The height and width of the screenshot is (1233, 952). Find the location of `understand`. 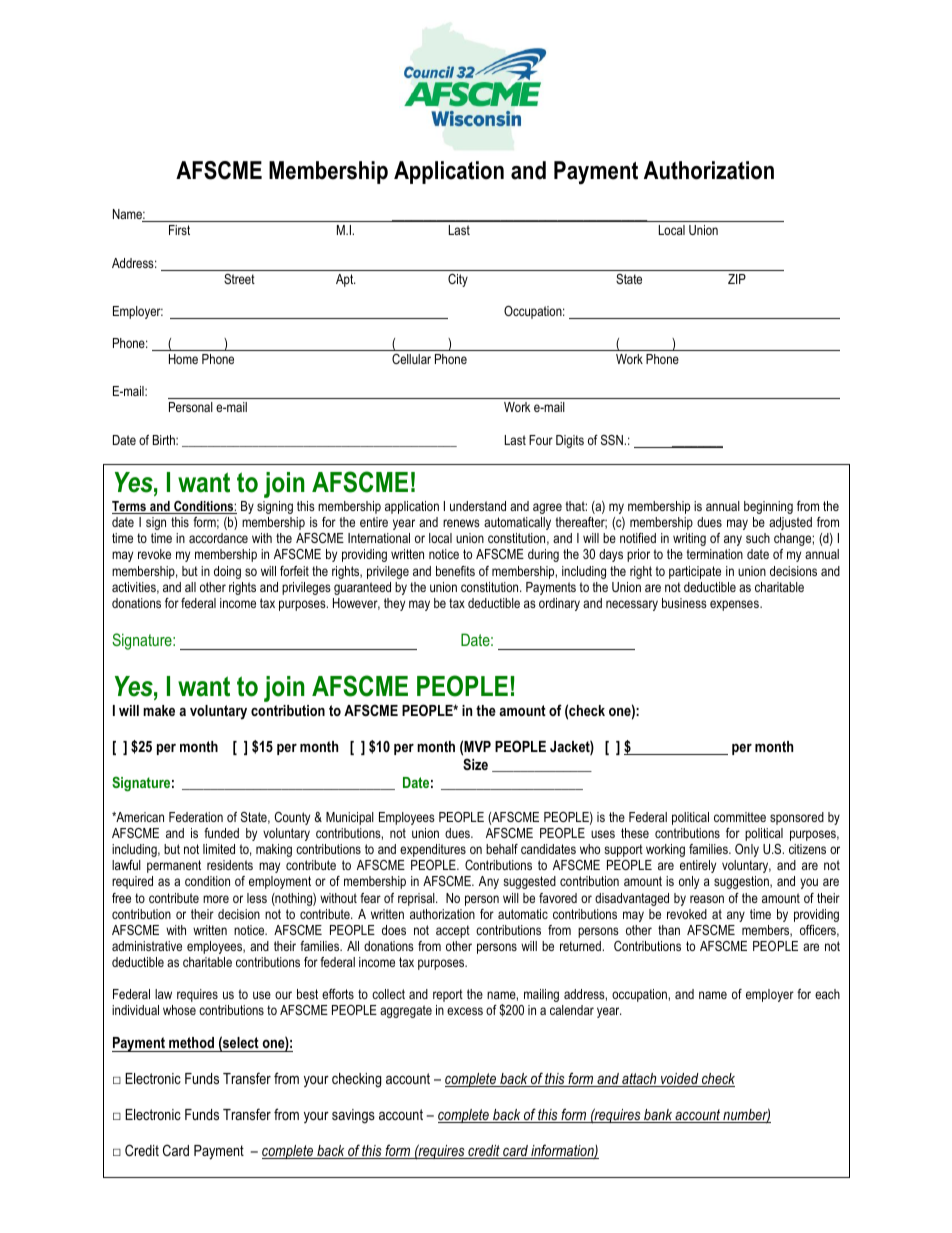

understand is located at coordinates (478, 506).
